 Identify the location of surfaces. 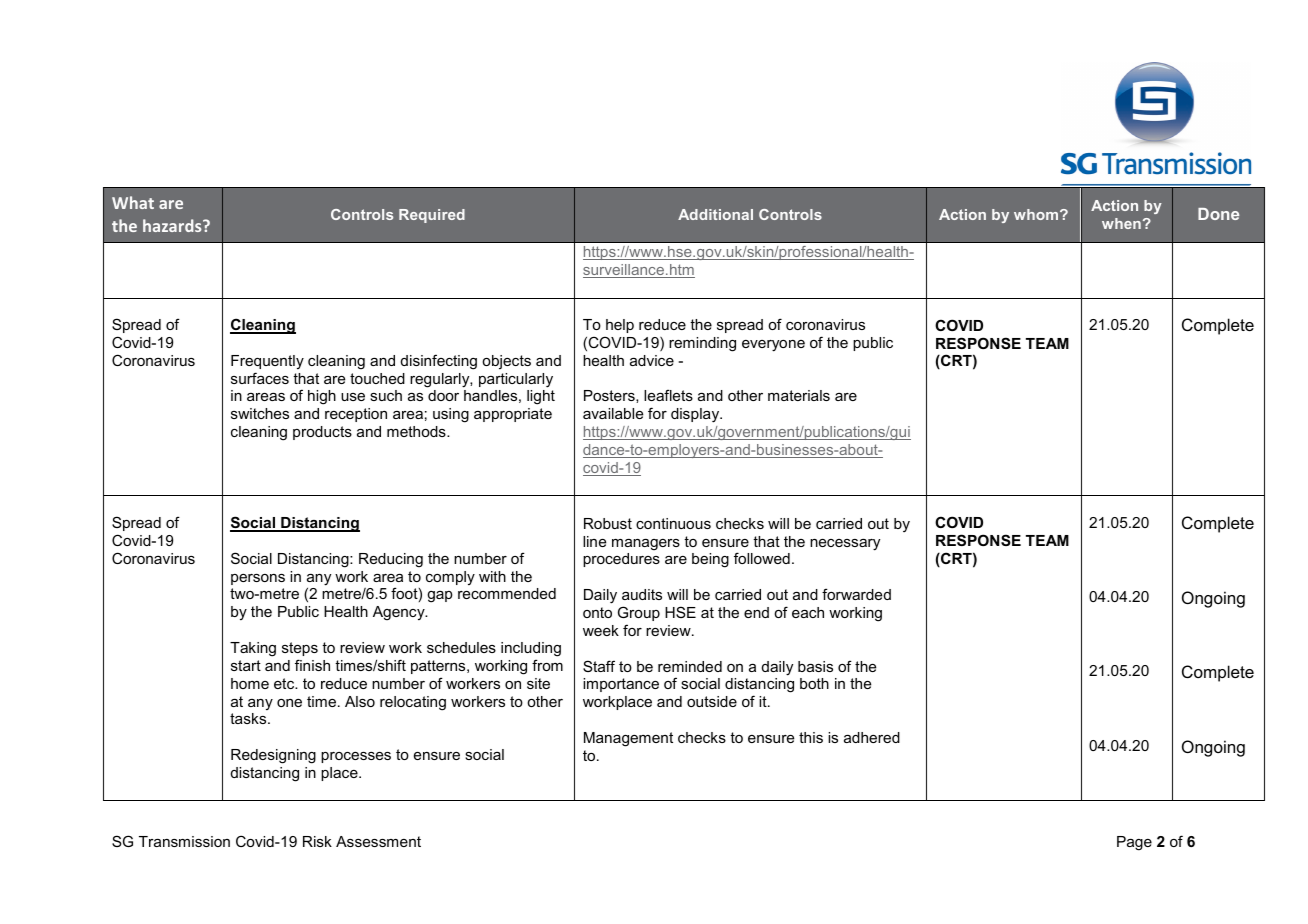
(260, 378).
